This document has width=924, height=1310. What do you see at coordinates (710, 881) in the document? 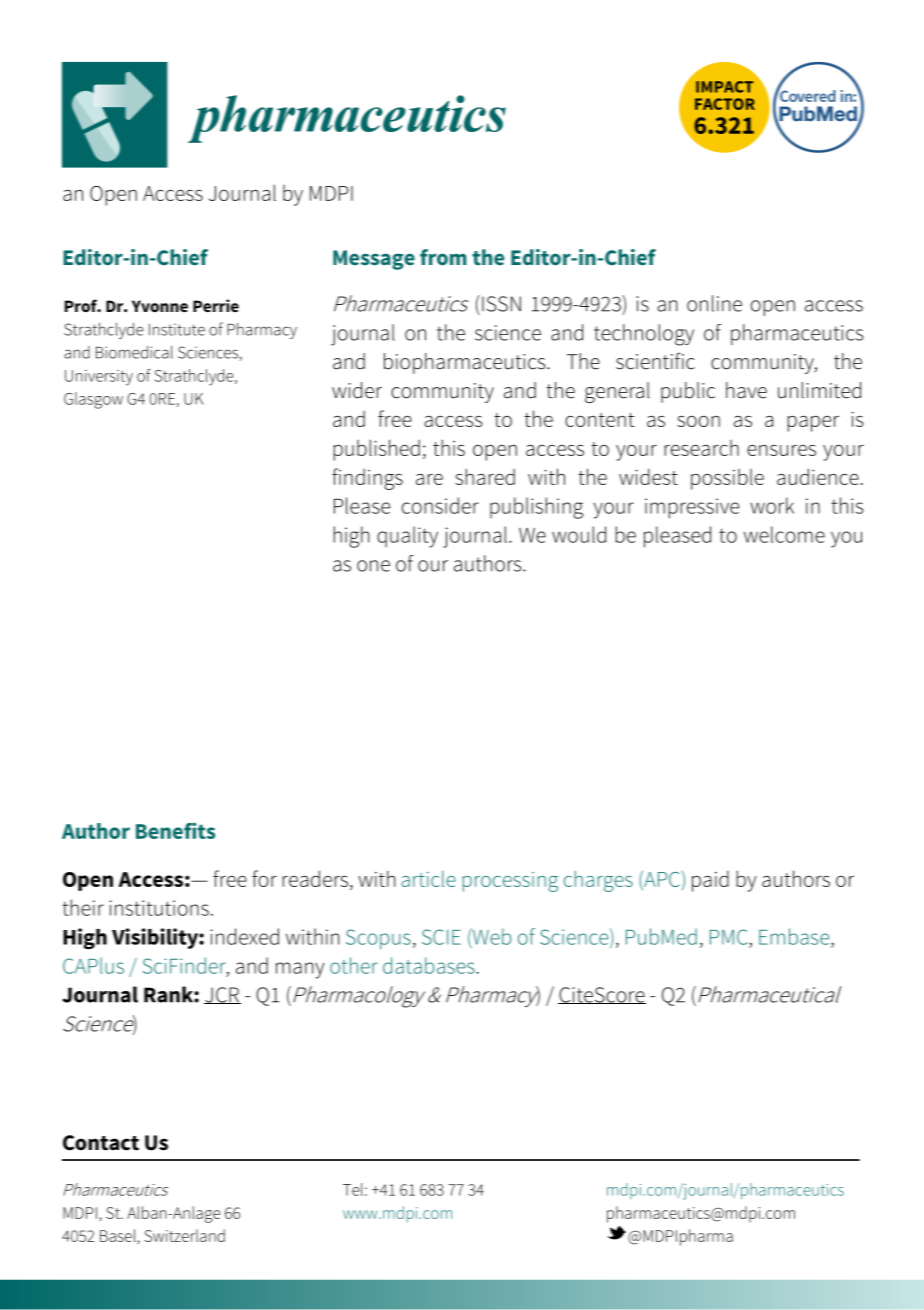
I see `paid` at bounding box center [710, 881].
